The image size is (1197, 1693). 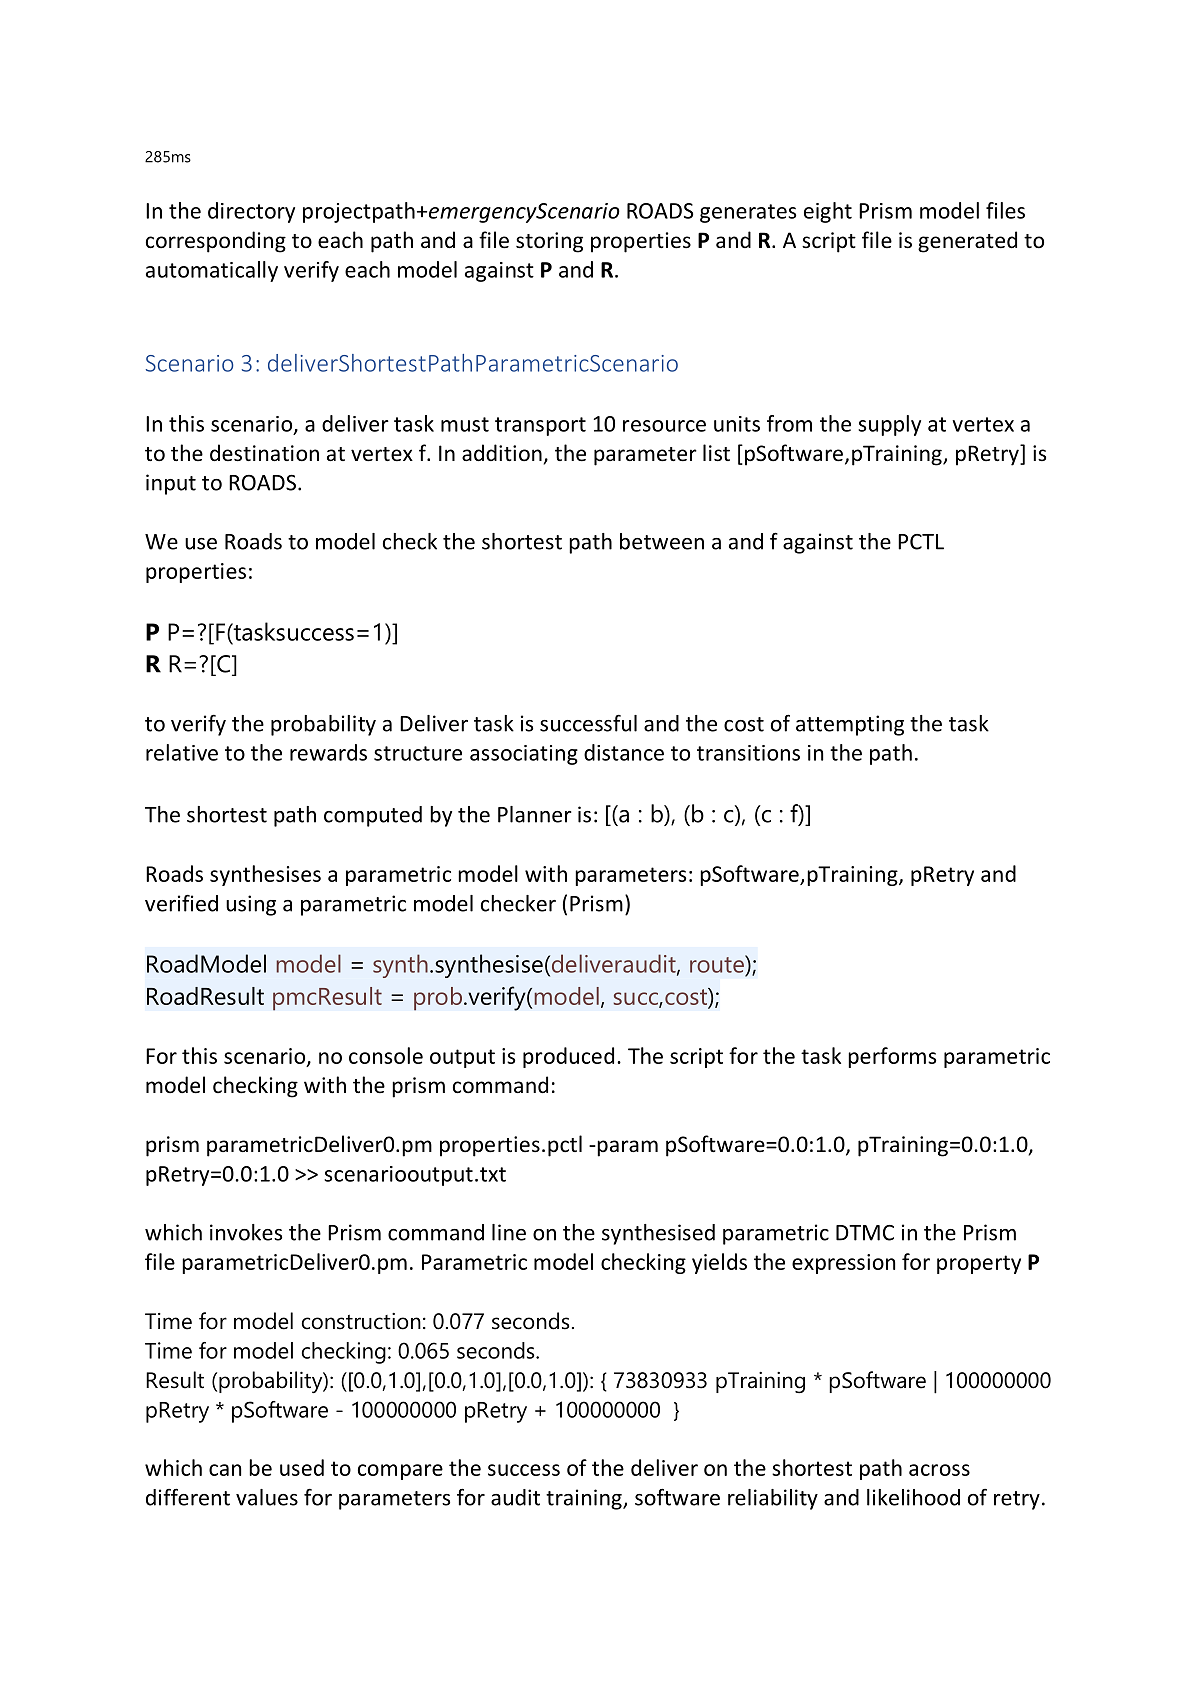 I want to click on compare, so click(x=400, y=1472).
